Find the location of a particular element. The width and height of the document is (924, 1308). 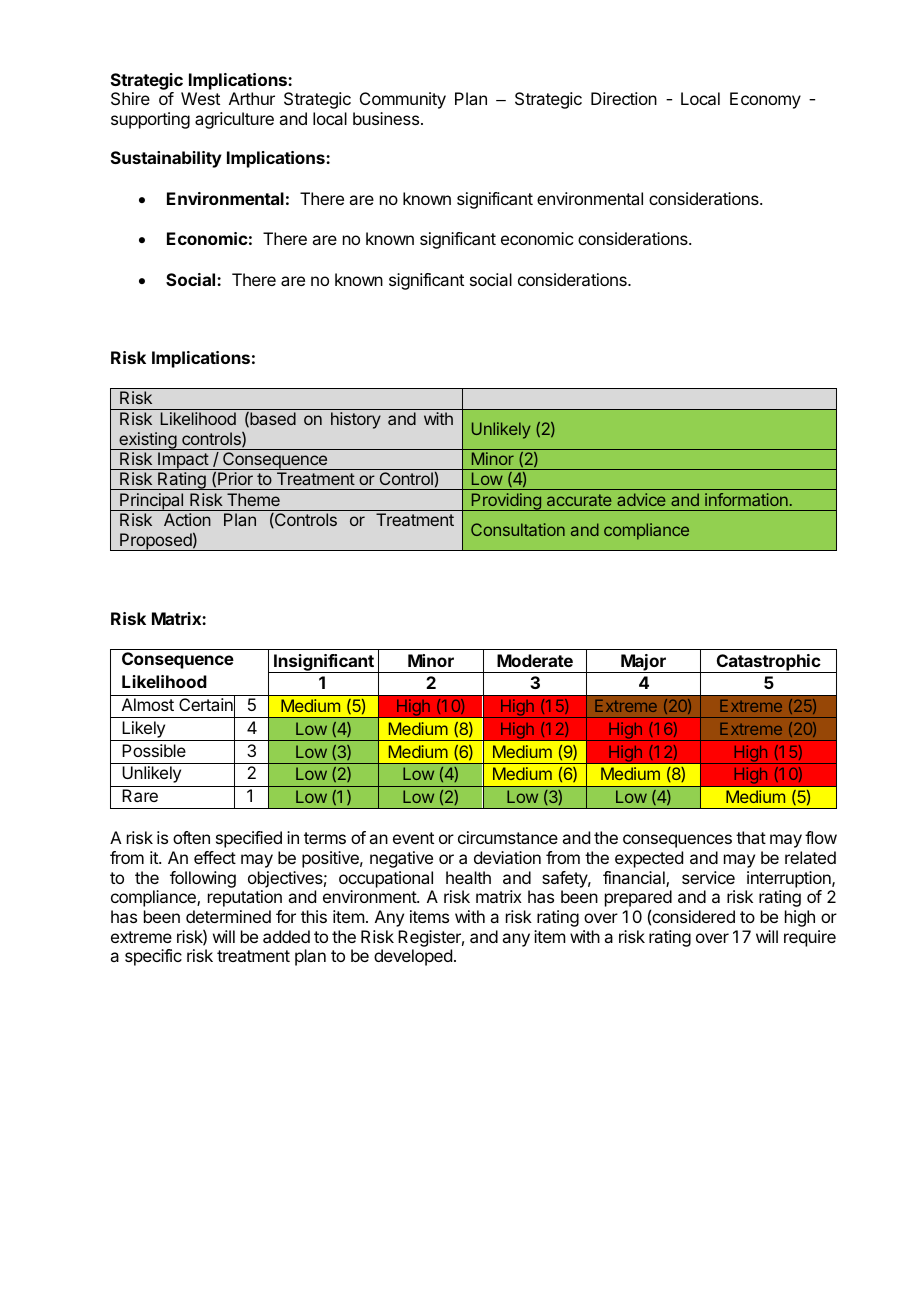

Almost is located at coordinates (148, 704).
